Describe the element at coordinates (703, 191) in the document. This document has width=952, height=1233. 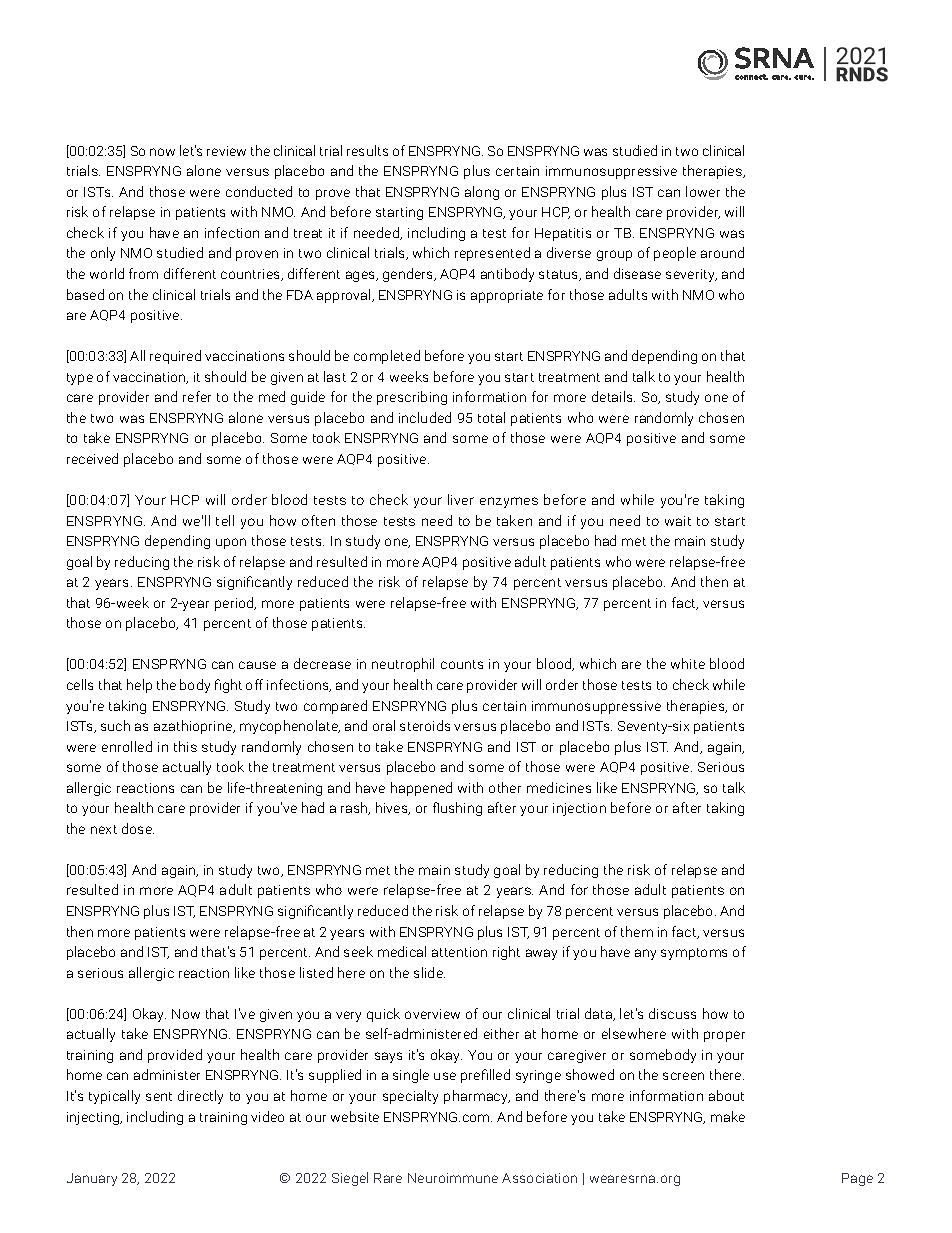
I see `lower` at that location.
